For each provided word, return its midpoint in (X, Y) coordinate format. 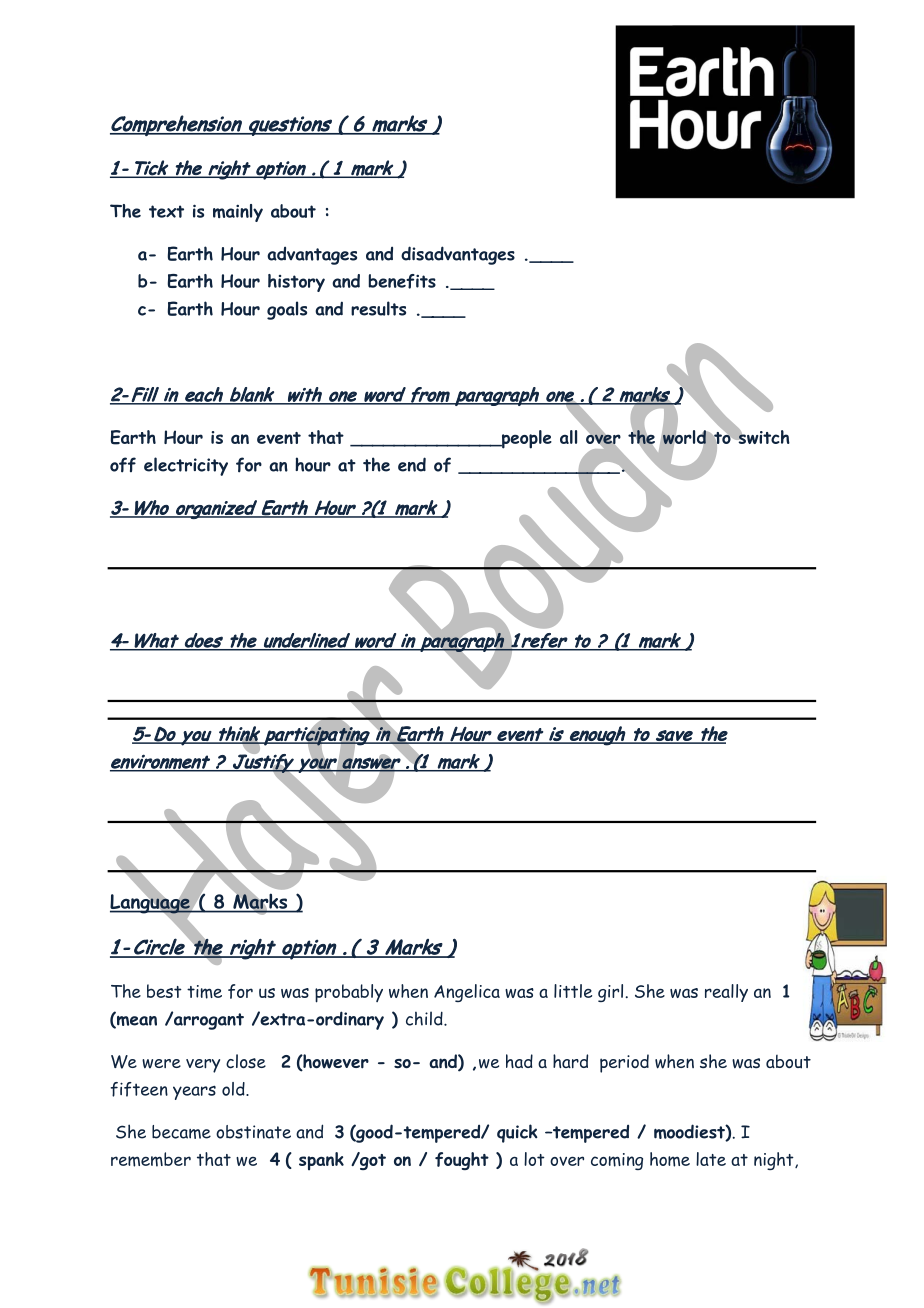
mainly (238, 213)
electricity (186, 466)
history (296, 283)
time (204, 992)
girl (610, 993)
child (425, 1018)
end (412, 464)
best (164, 991)
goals (287, 310)
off (123, 465)
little (573, 991)
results (378, 308)
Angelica (467, 993)
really (726, 993)
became (181, 1132)
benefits (402, 281)
